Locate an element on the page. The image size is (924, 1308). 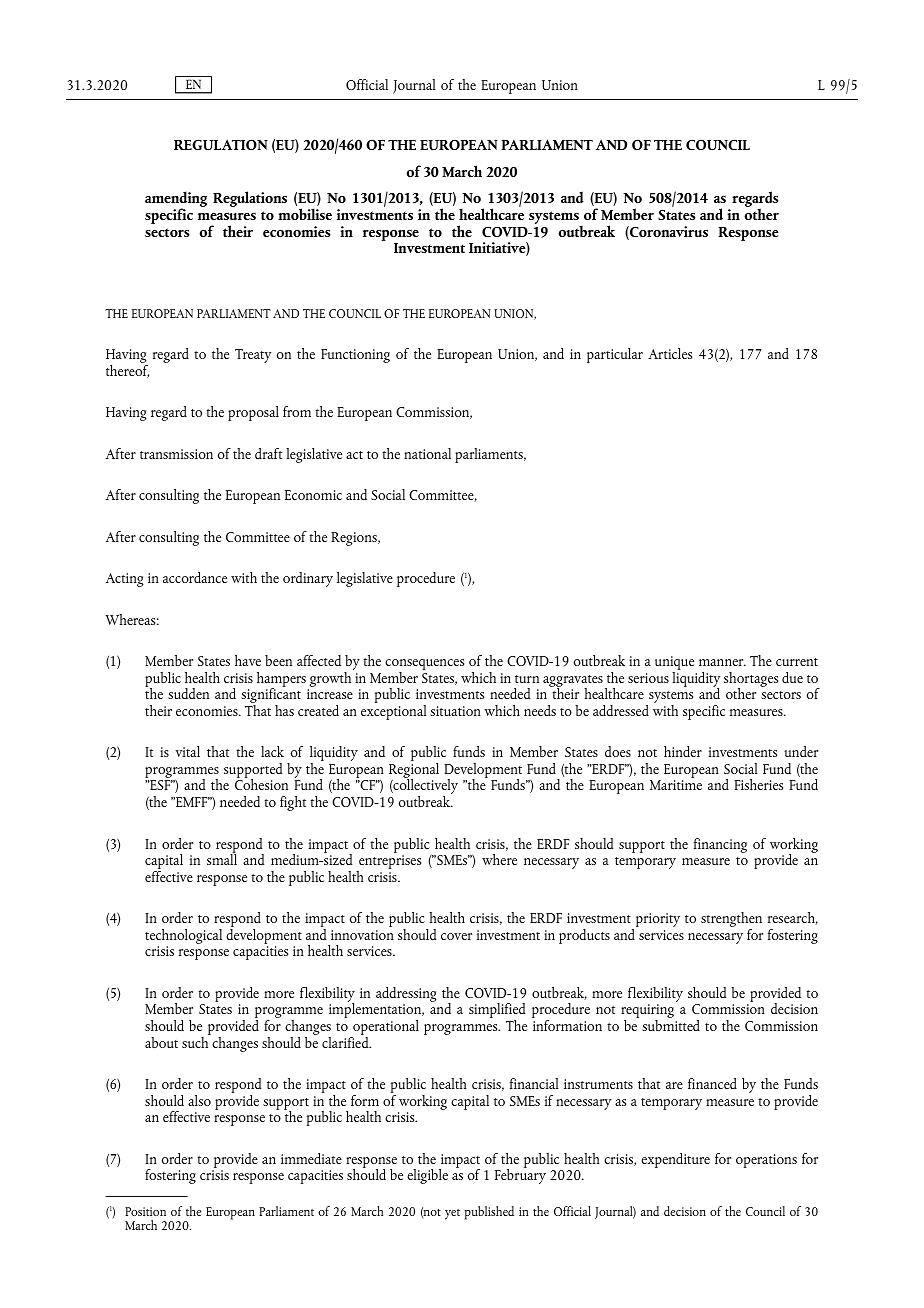
accordance is located at coordinates (195, 577).
